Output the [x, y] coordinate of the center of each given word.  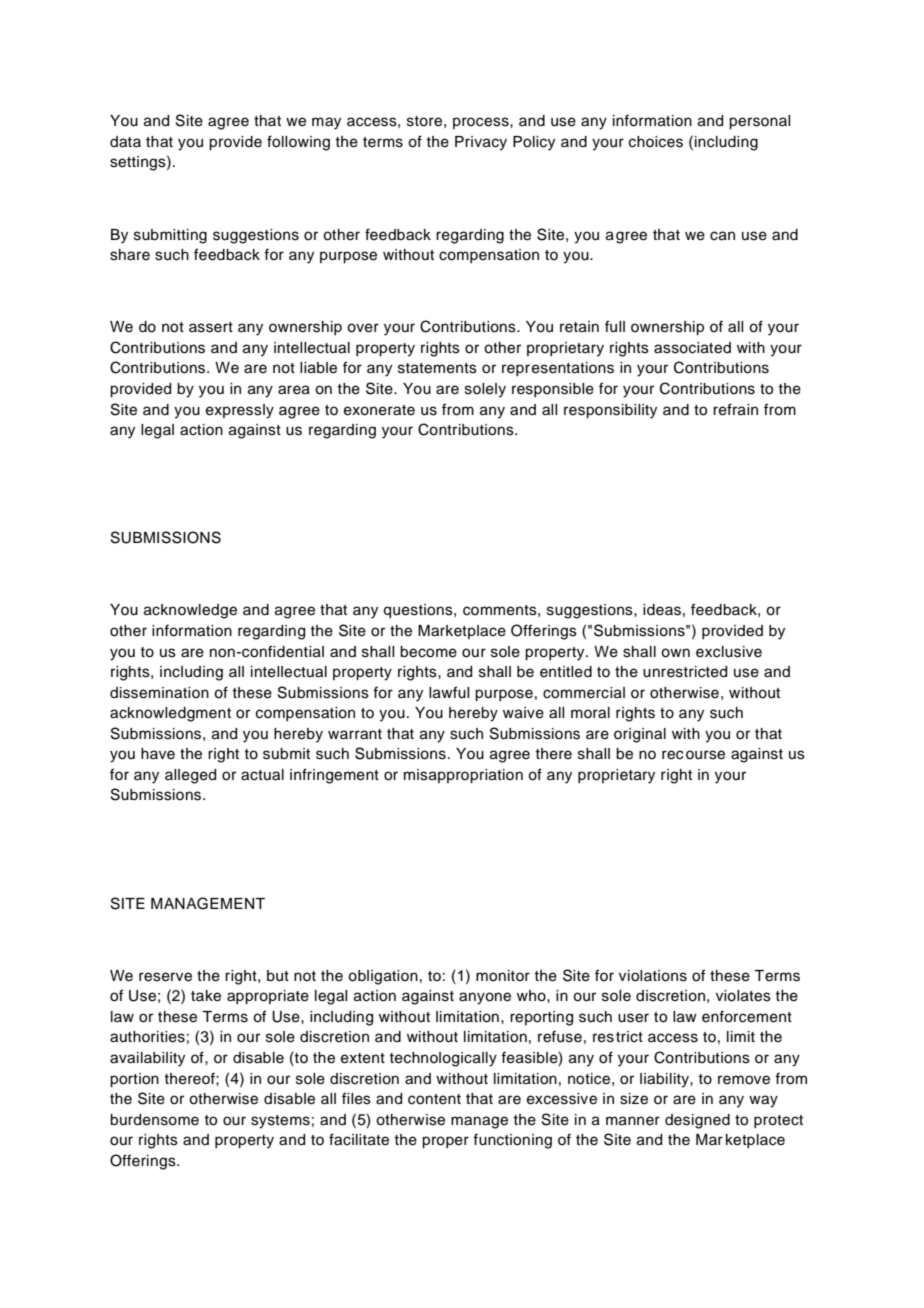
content [434, 1099]
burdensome [154, 1120]
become [428, 652]
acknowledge [190, 611]
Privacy [481, 143]
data [125, 142]
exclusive [729, 652]
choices [656, 142]
